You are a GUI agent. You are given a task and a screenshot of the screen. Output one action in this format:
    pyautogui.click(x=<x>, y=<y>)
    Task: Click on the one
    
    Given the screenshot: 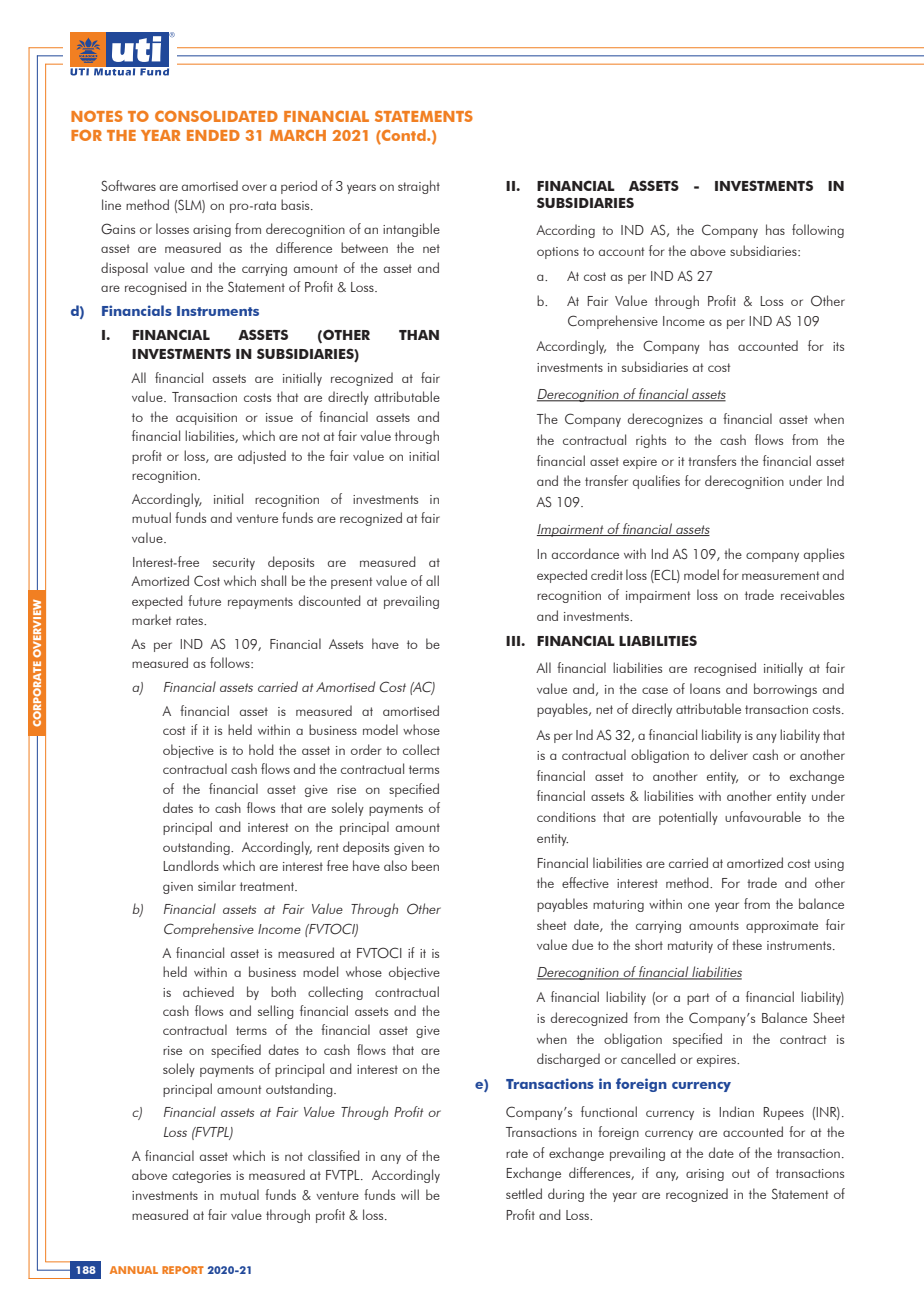 What is the action you would take?
    pyautogui.click(x=699, y=905)
